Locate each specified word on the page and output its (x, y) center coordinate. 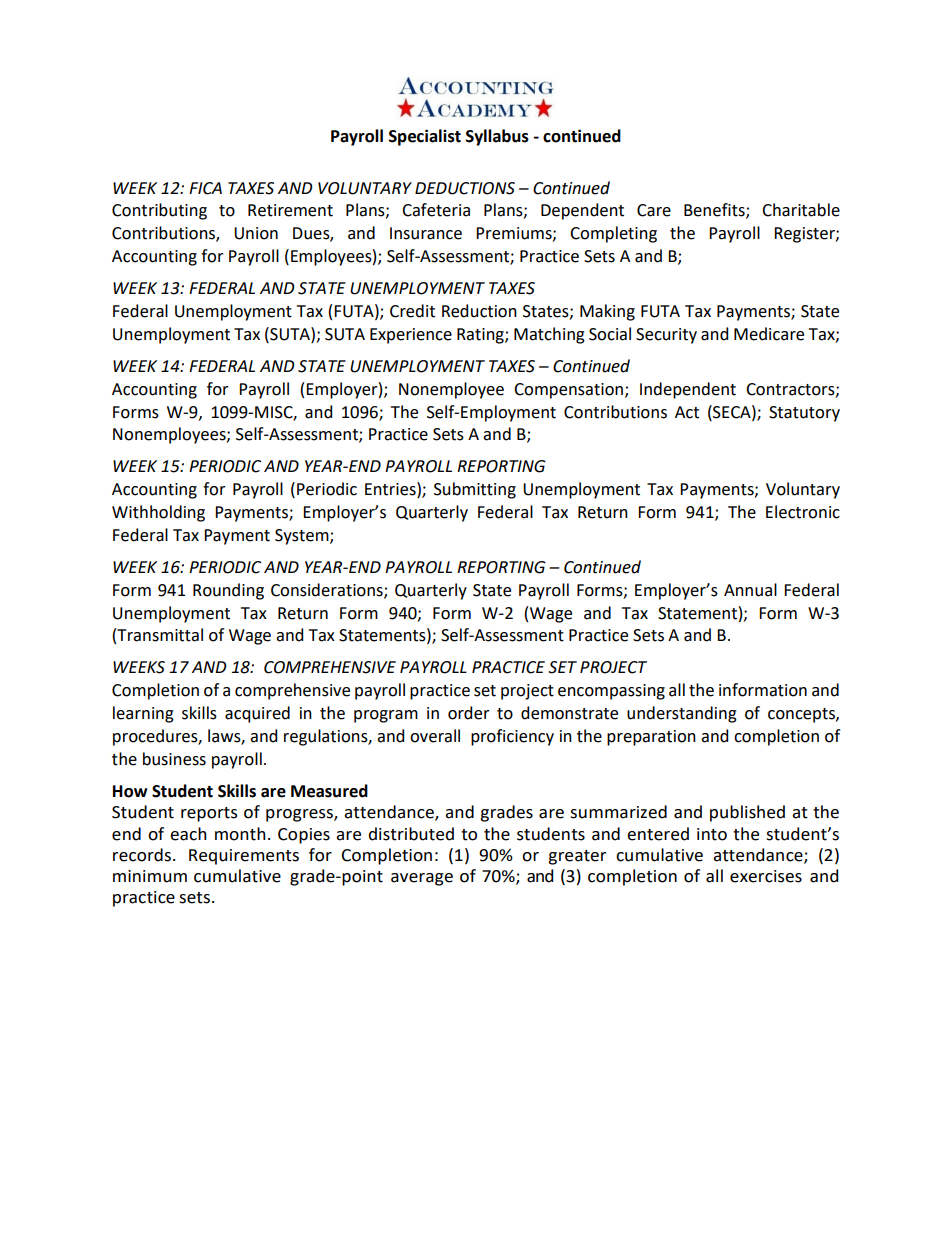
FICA (205, 188)
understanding (682, 714)
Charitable (801, 210)
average (422, 879)
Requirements (244, 857)
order (469, 713)
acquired (257, 714)
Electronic (803, 512)
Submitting (475, 490)
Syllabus (497, 137)
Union (256, 233)
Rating (481, 336)
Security (666, 336)
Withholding (158, 513)
